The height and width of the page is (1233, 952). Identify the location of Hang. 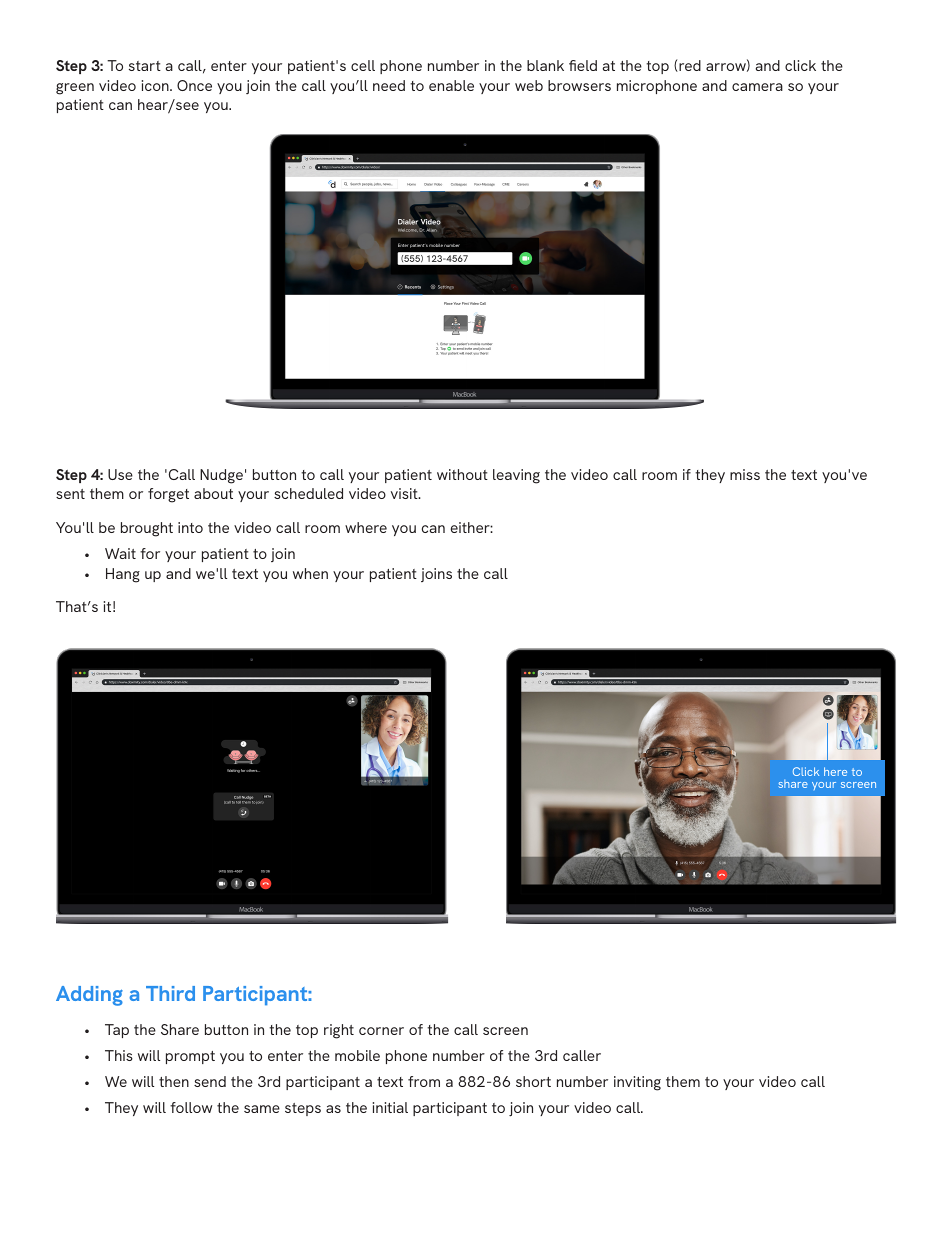
(123, 575).
